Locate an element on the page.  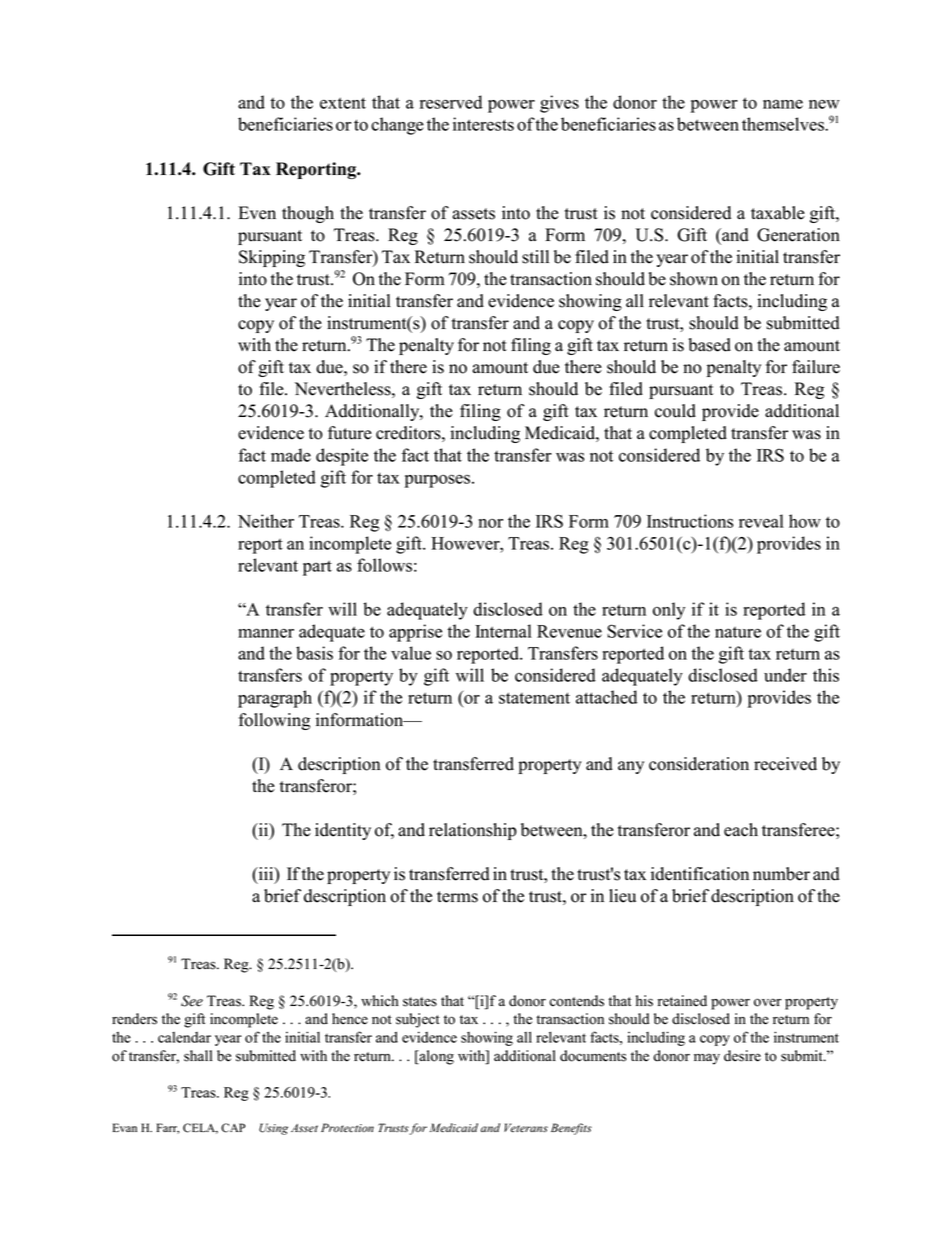
identity is located at coordinates (343, 831).
